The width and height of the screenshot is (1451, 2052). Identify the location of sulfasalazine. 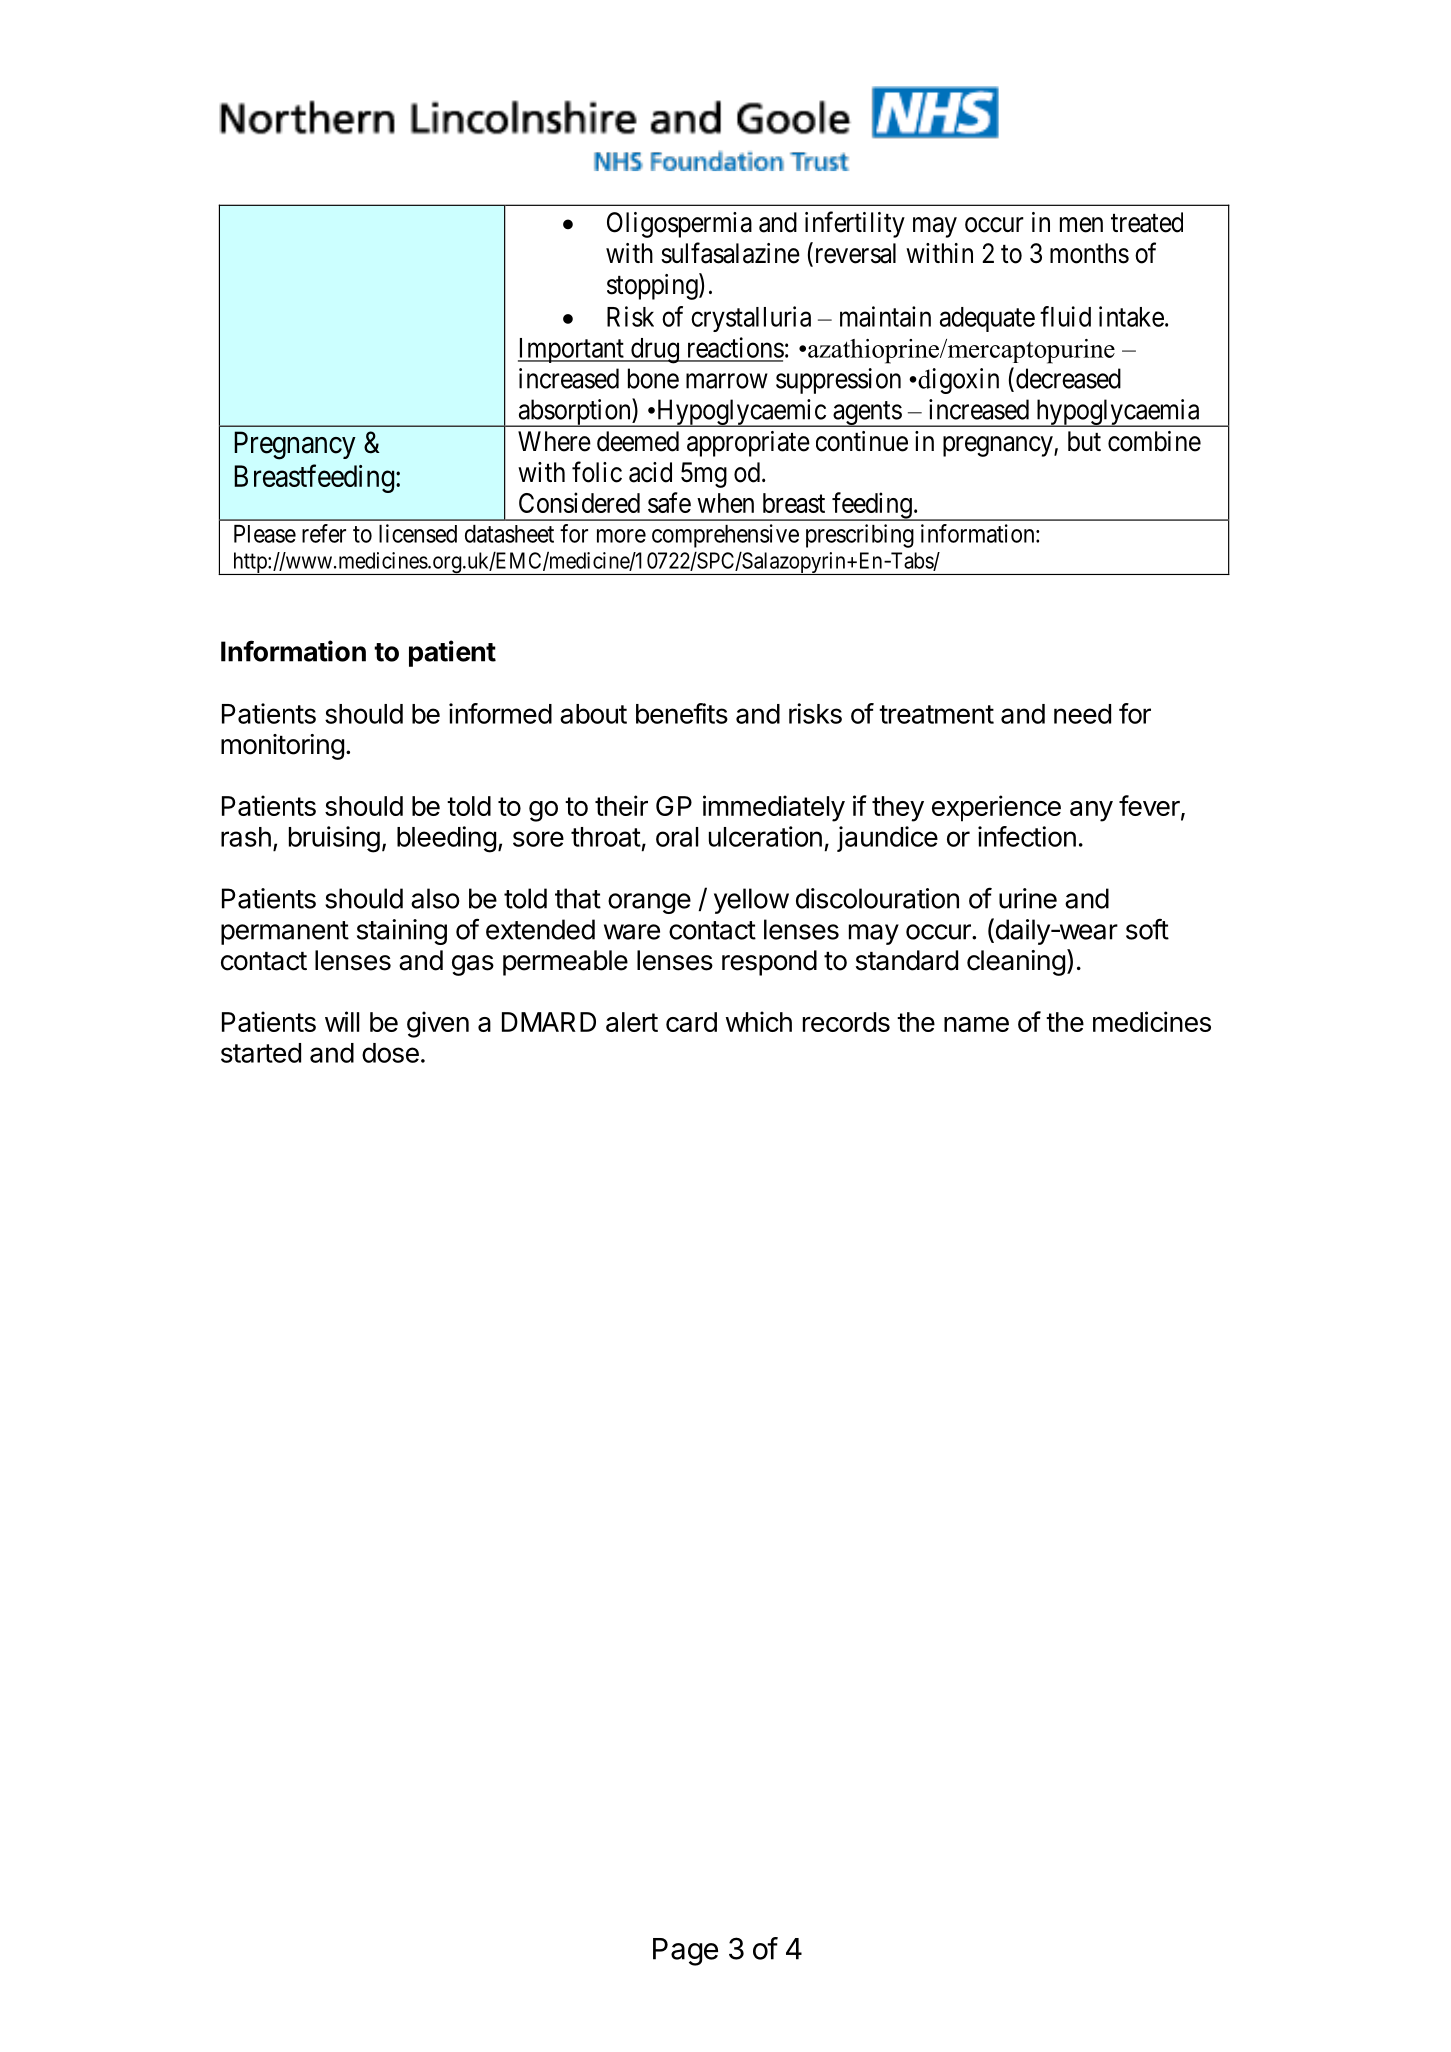
(730, 253).
